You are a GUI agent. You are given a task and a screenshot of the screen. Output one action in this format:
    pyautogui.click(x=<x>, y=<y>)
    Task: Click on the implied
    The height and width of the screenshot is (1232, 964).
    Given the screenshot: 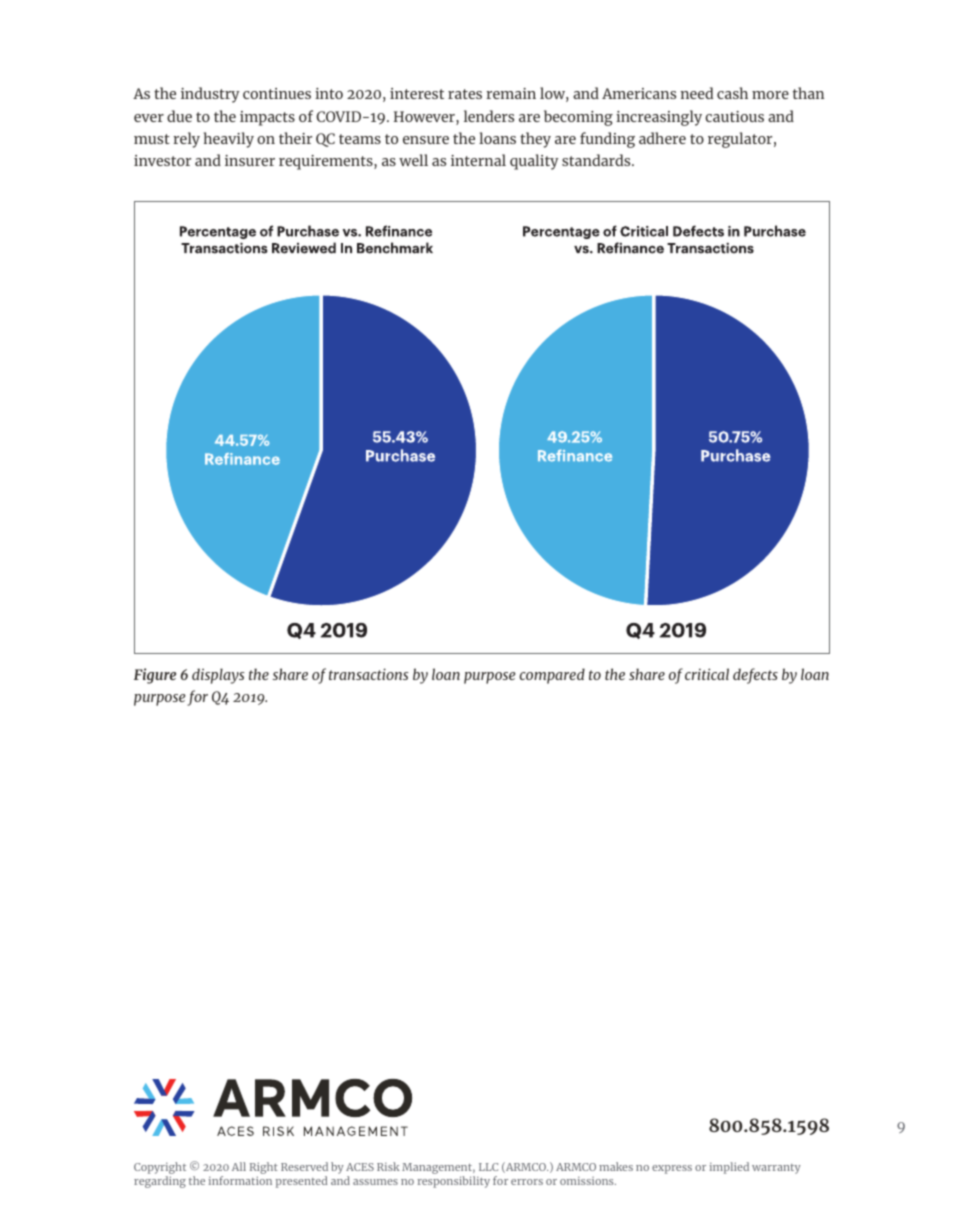 What is the action you would take?
    pyautogui.click(x=729, y=1168)
